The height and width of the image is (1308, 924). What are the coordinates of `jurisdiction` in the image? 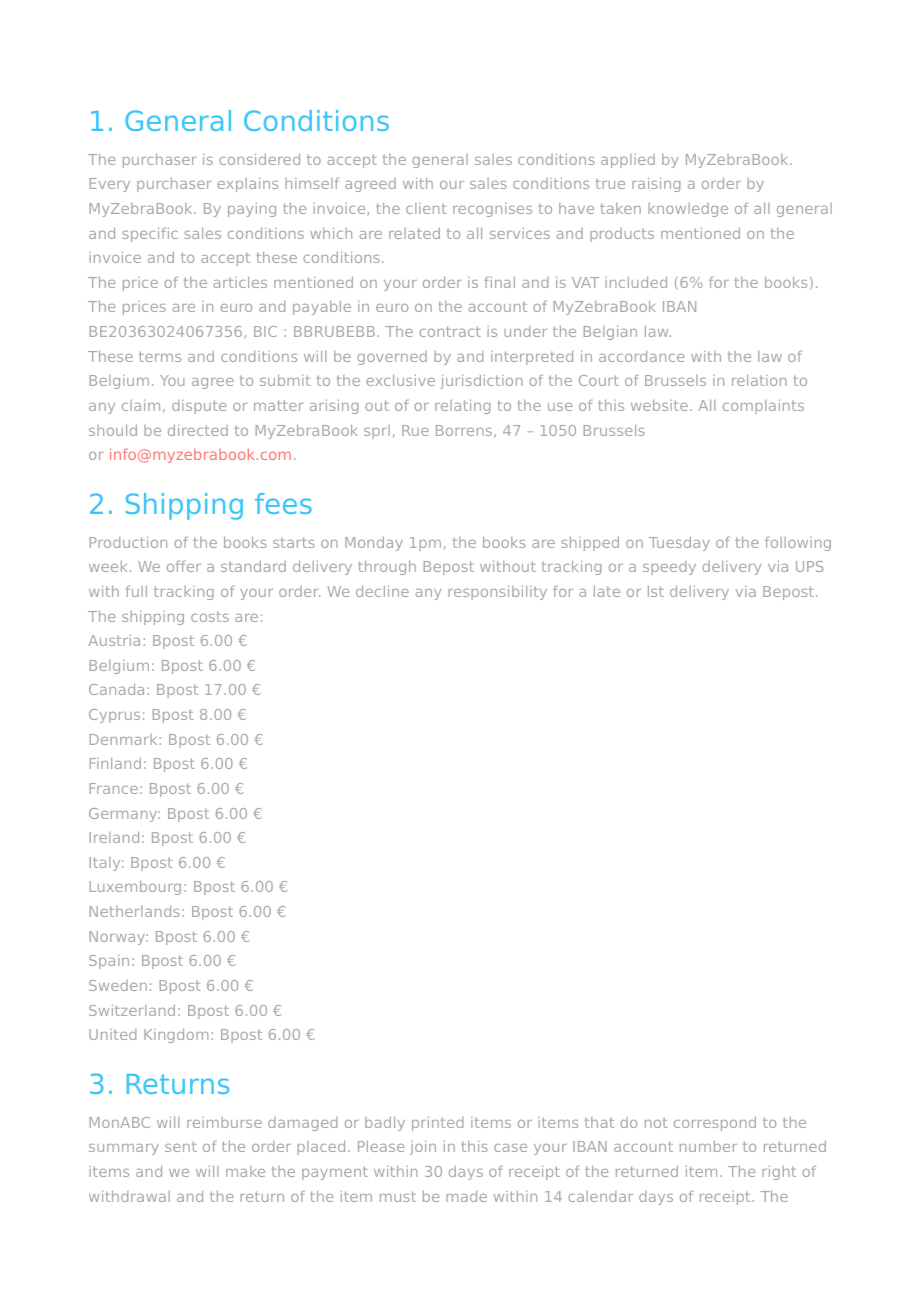 It's located at (481, 382).
